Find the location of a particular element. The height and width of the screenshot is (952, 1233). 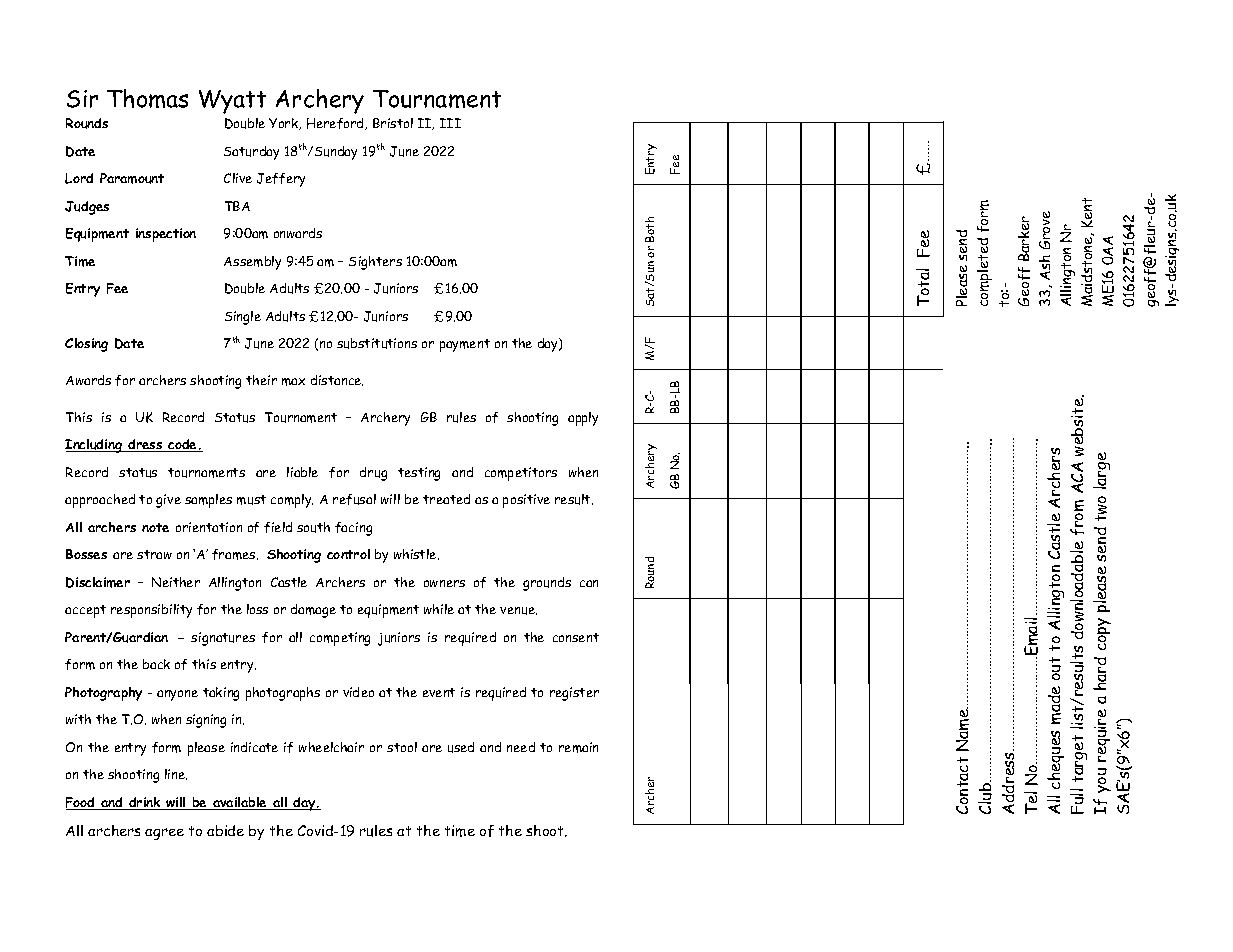

III is located at coordinates (450, 123).
